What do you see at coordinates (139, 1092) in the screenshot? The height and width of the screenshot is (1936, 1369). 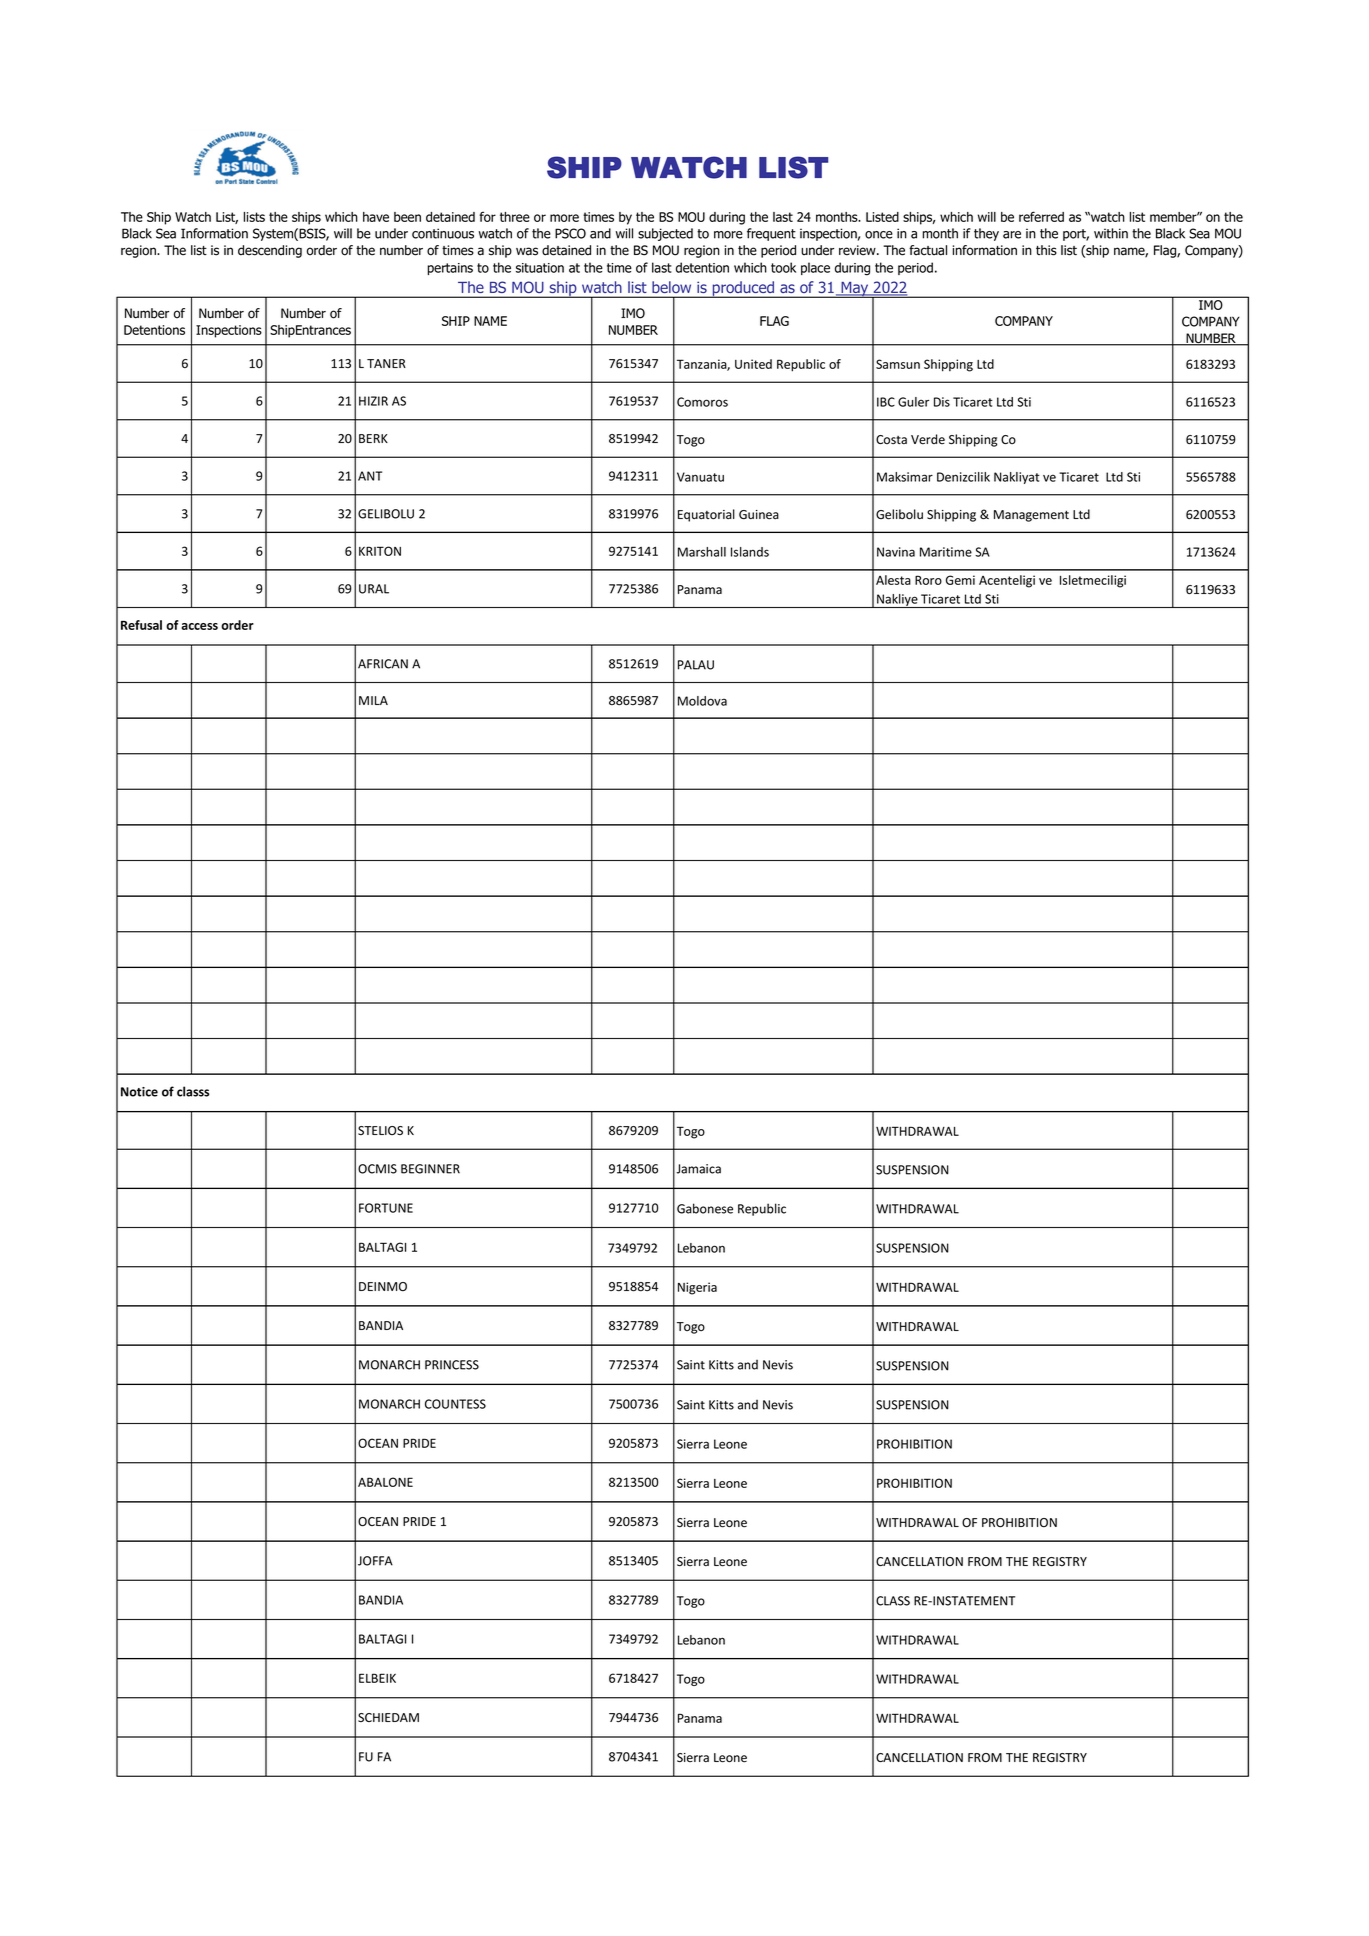 I see `Notice` at bounding box center [139, 1092].
